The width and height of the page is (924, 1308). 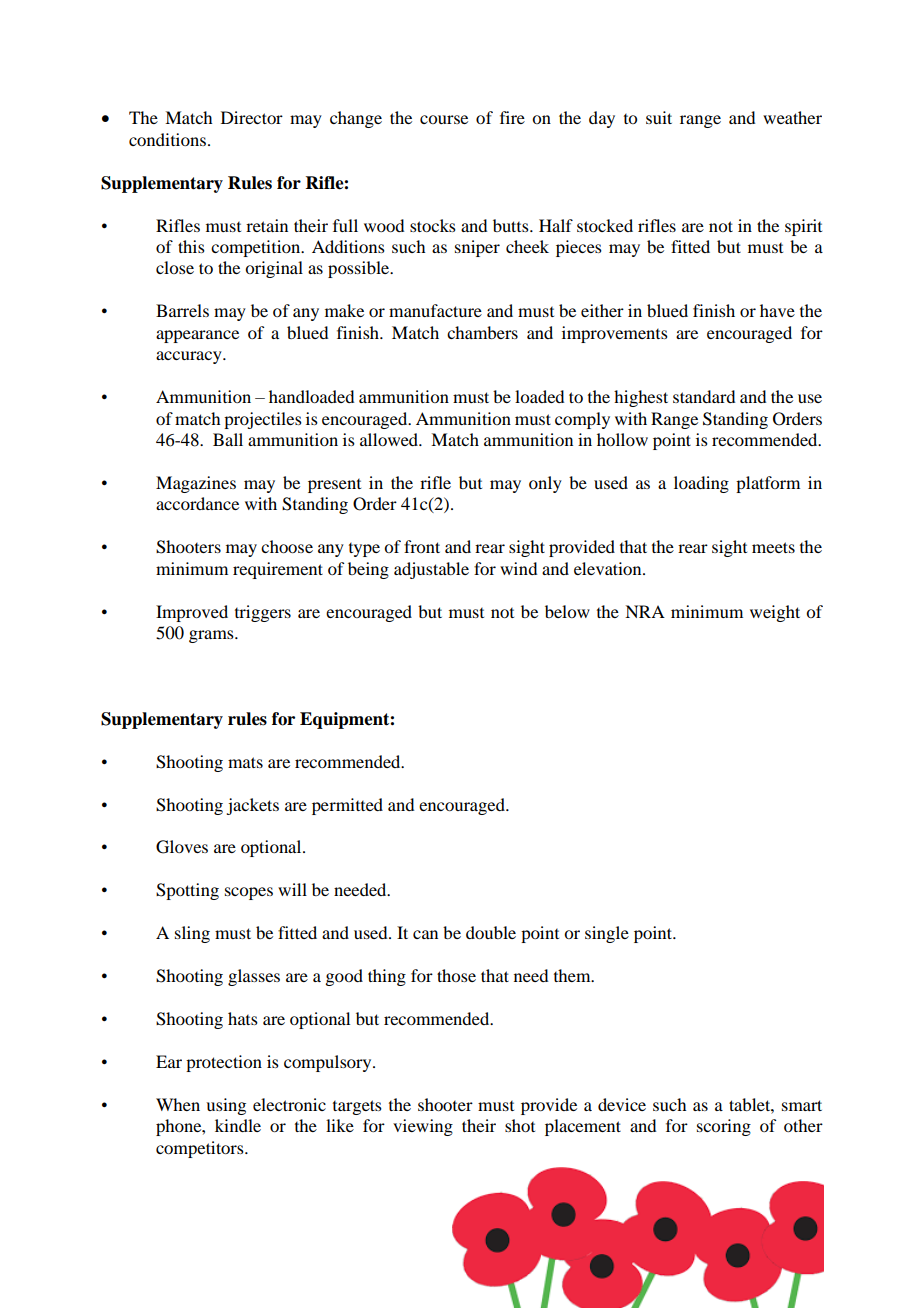 I want to click on fire, so click(x=512, y=117).
